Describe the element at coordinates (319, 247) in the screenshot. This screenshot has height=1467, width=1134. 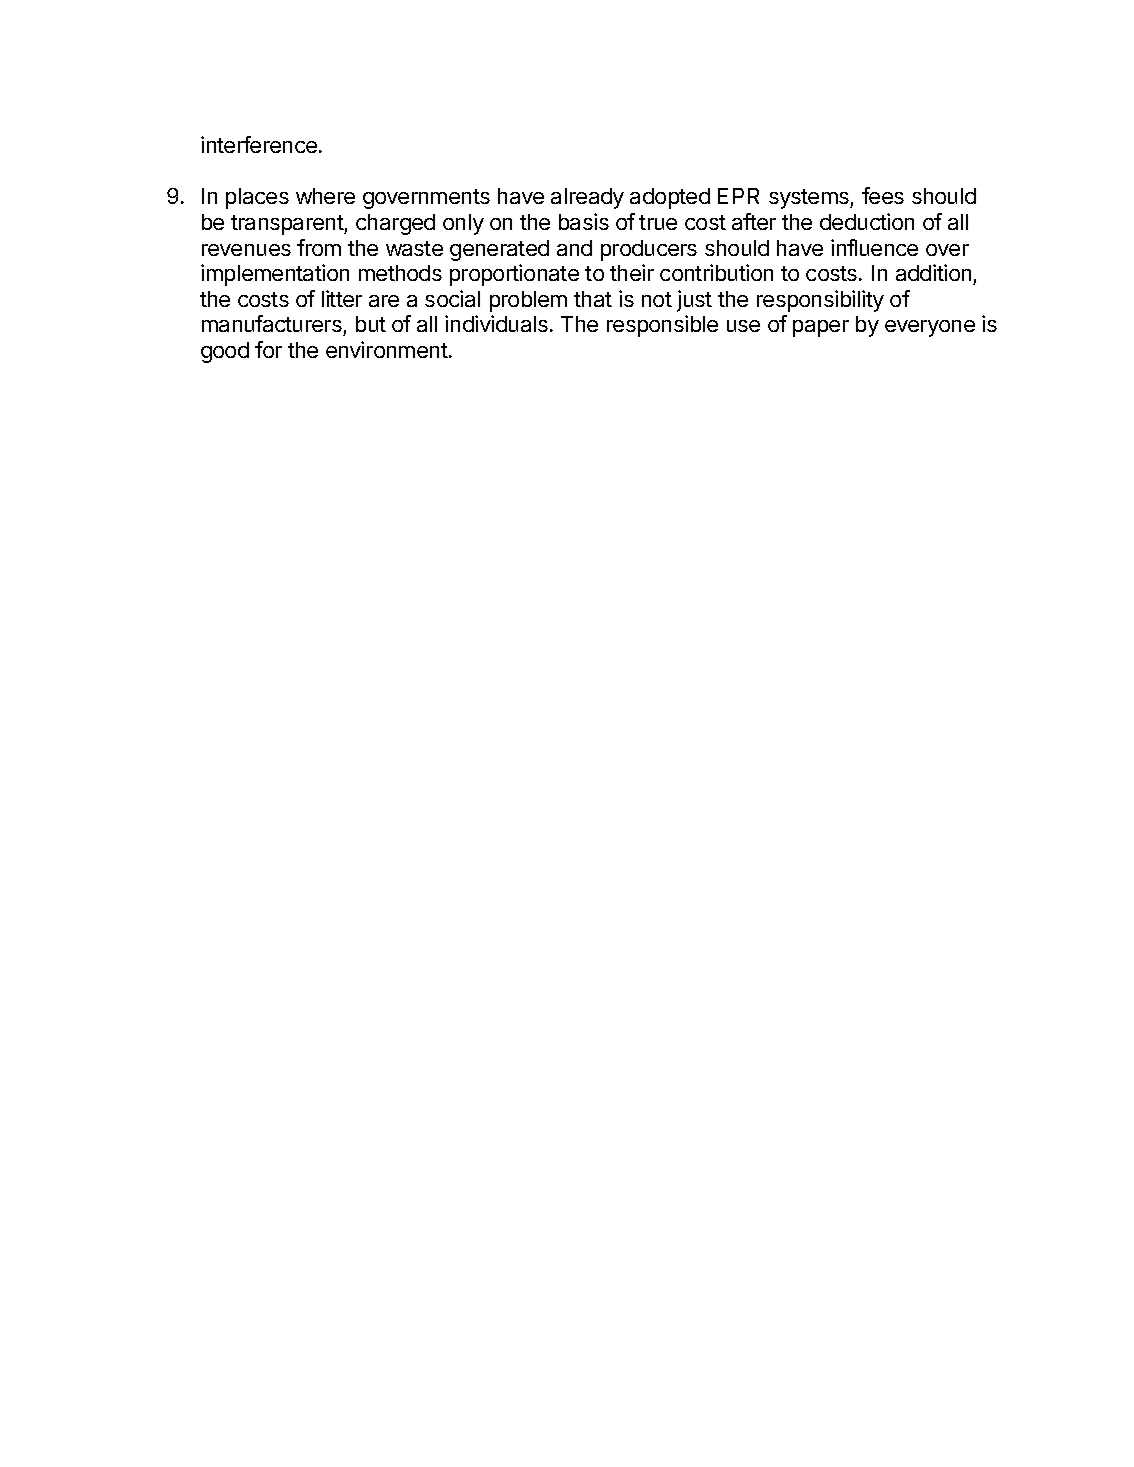
I see `from` at that location.
